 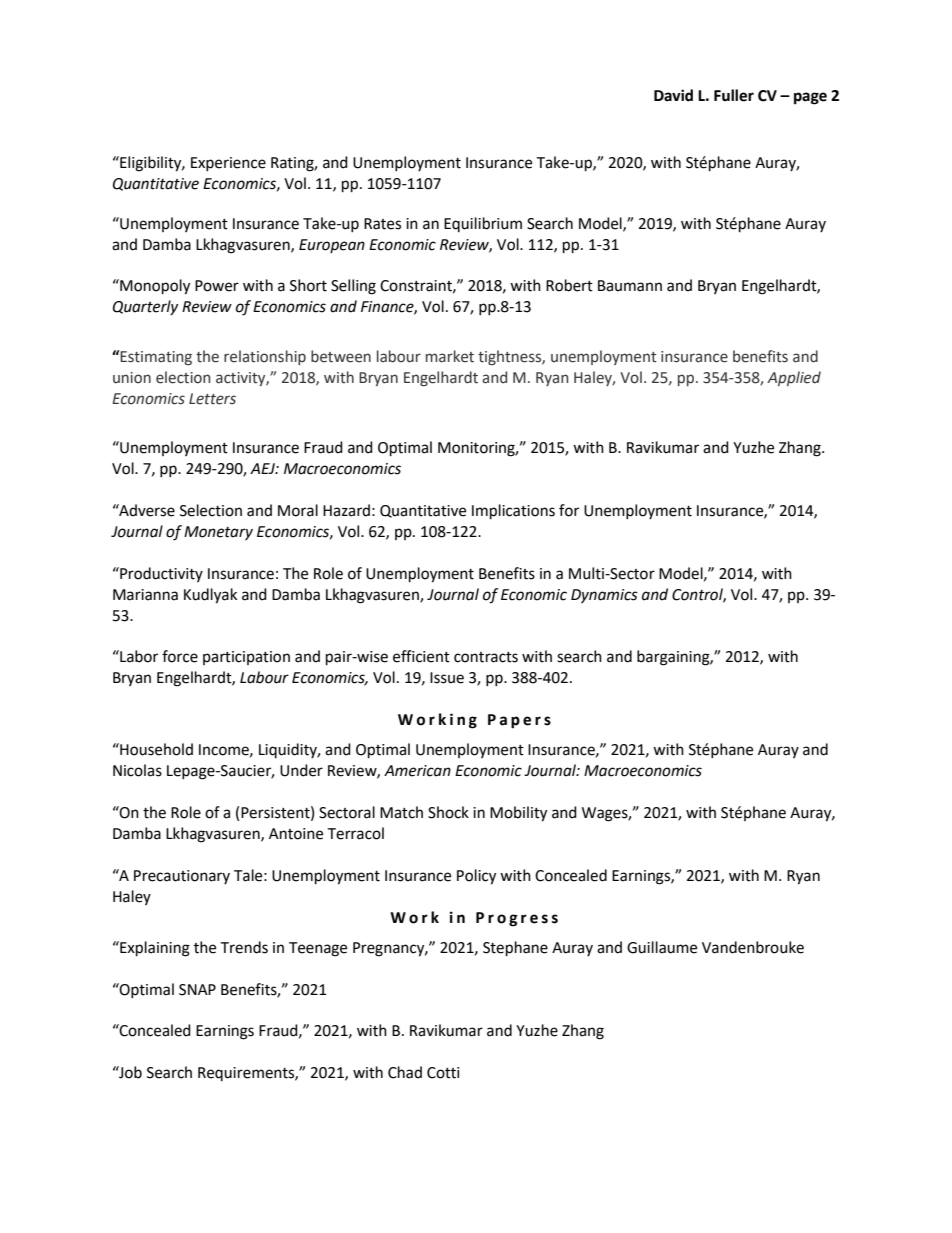 I want to click on Fuller, so click(x=734, y=95).
